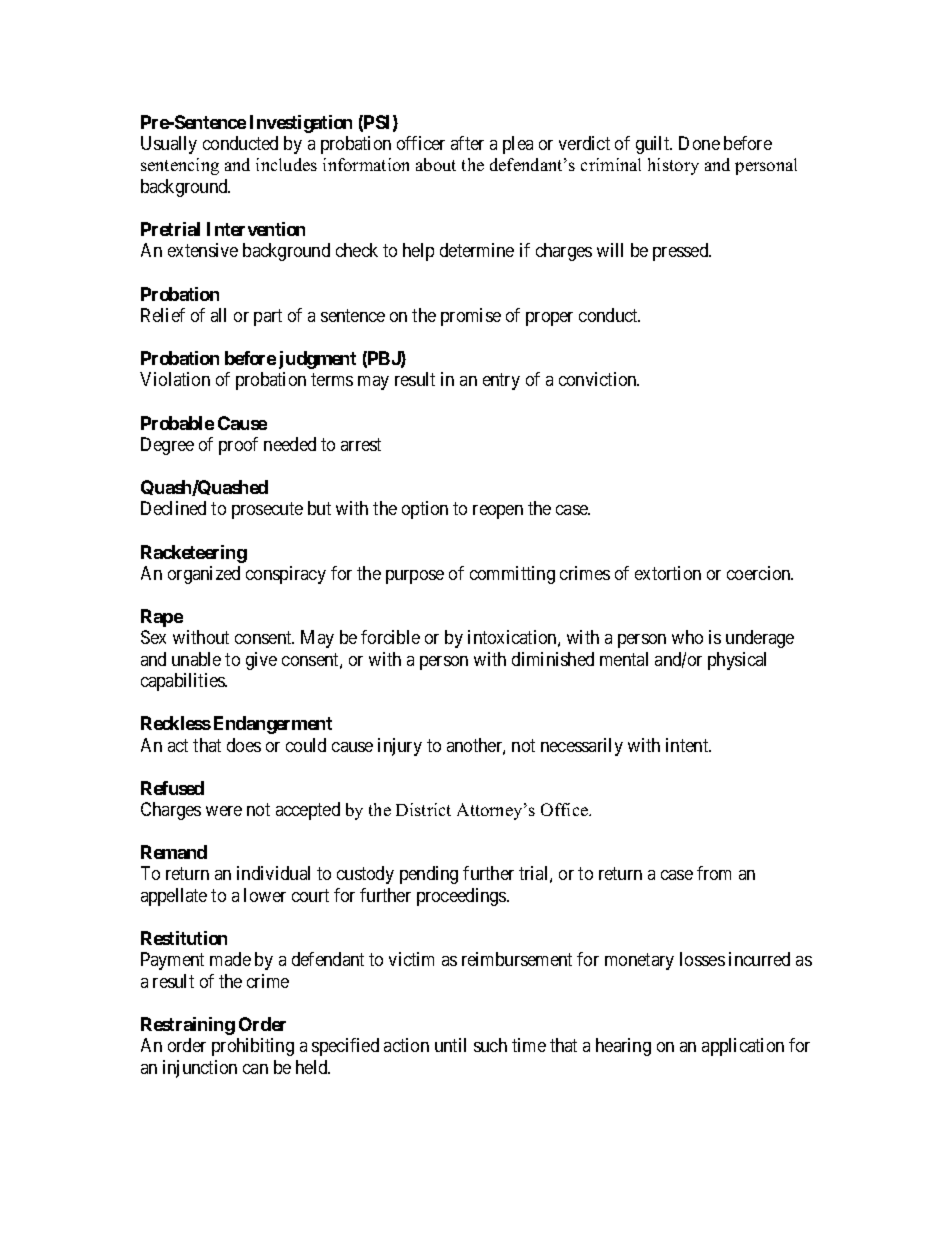 The height and width of the document is (1233, 952). What do you see at coordinates (224, 811) in the document?
I see `were` at bounding box center [224, 811].
